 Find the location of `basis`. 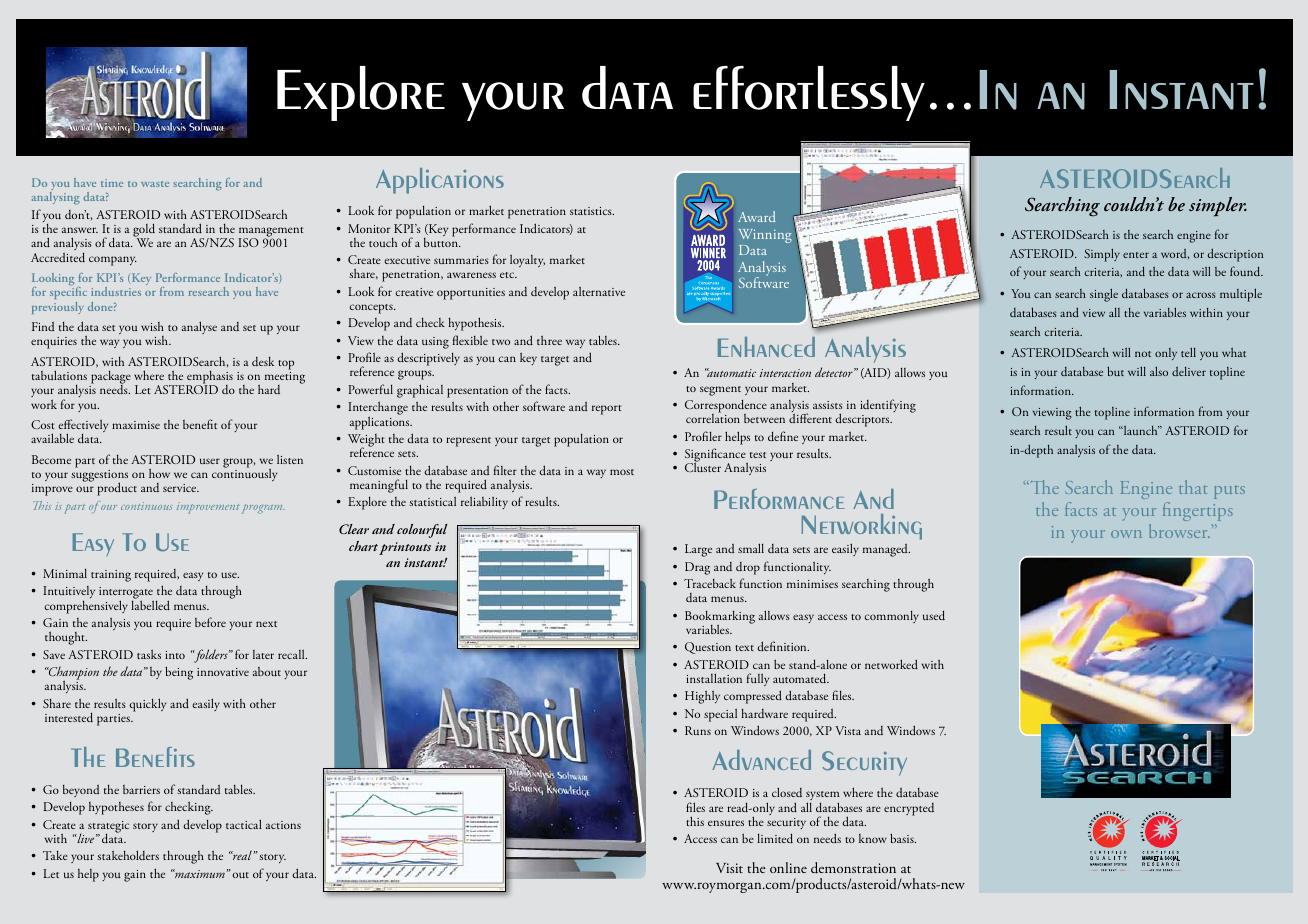

basis is located at coordinates (903, 838).
